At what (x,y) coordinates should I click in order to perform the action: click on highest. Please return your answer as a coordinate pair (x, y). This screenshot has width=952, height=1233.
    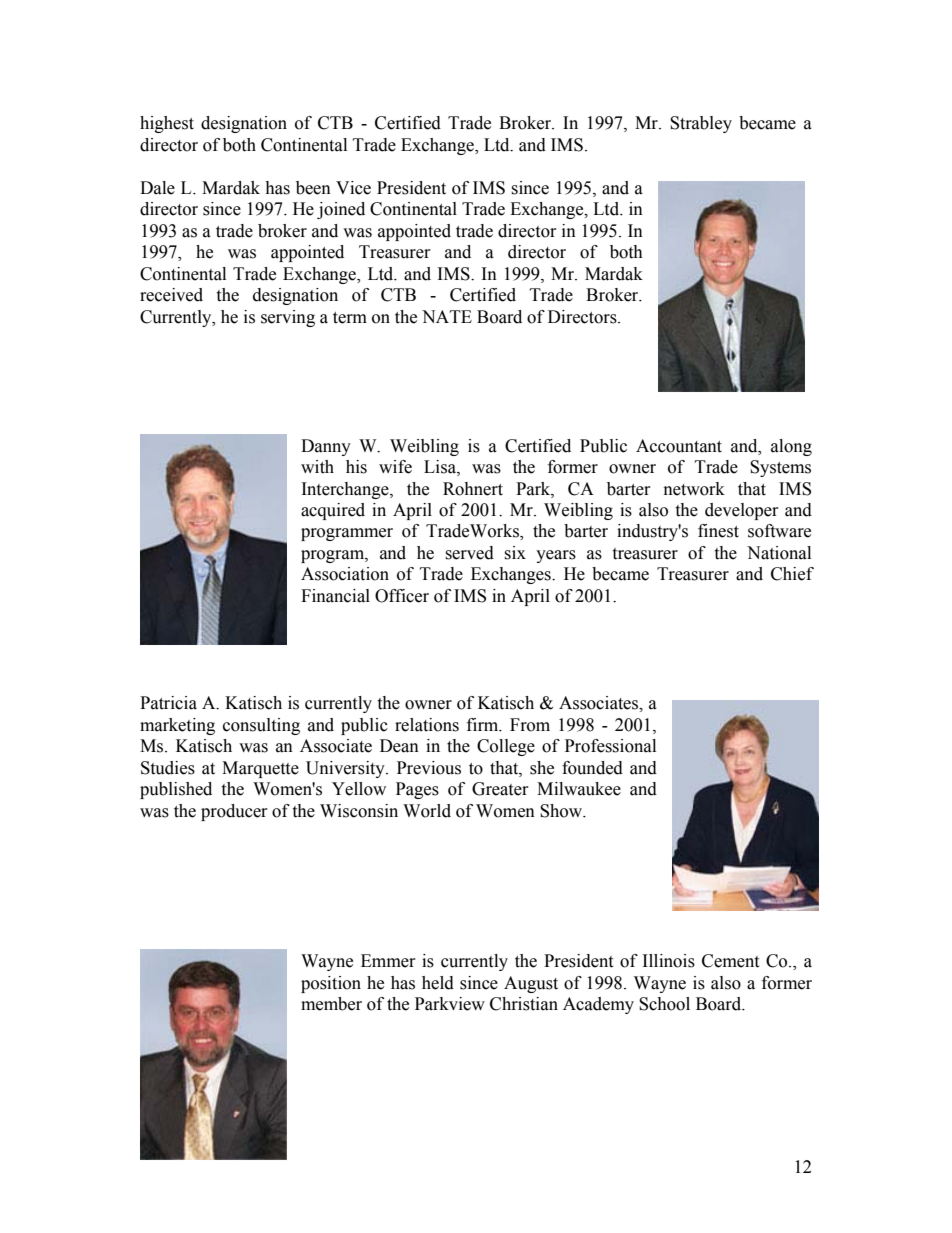
    Looking at the image, I should click on (167, 124).
